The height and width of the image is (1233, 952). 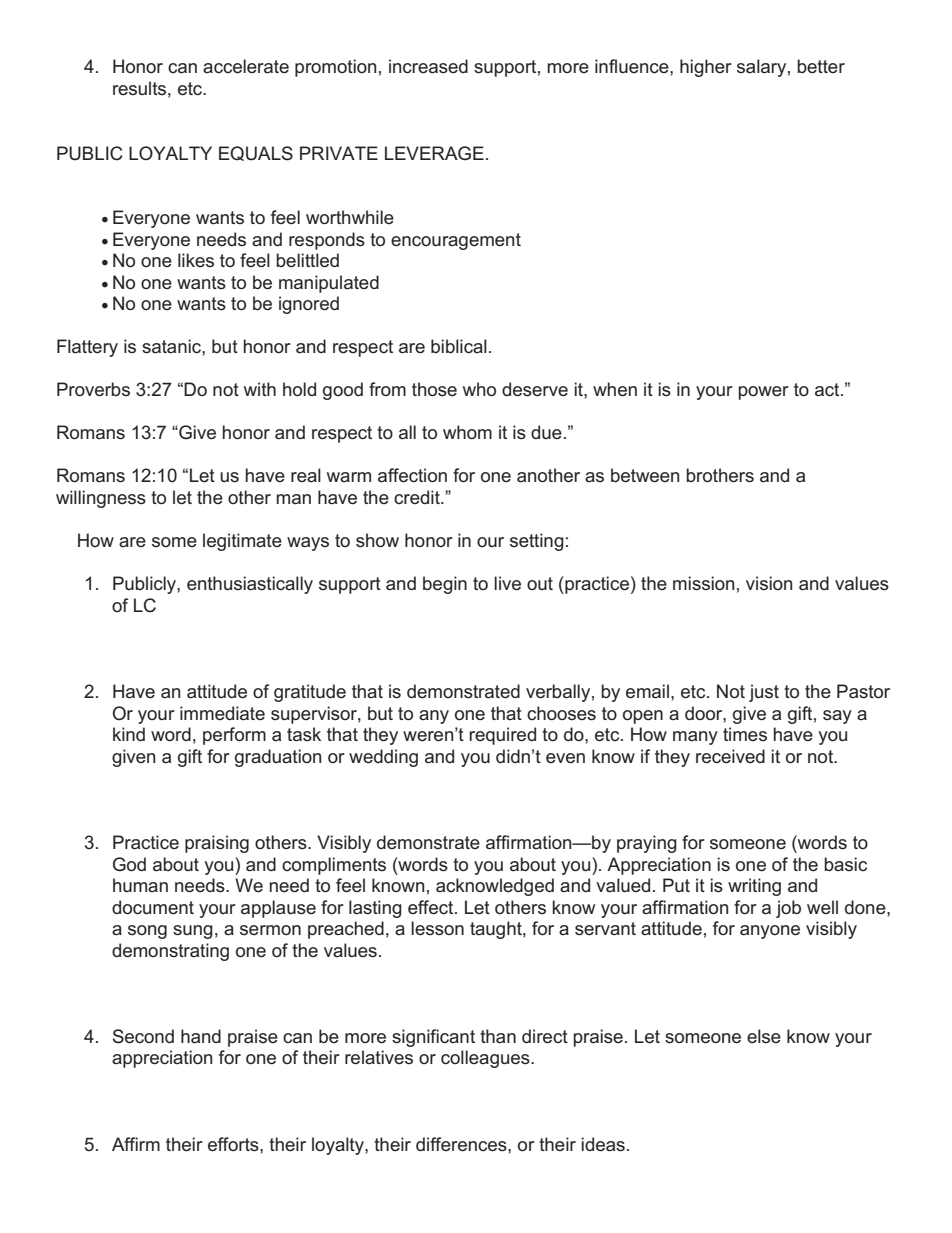 What do you see at coordinates (234, 1144) in the image?
I see `efforts` at bounding box center [234, 1144].
